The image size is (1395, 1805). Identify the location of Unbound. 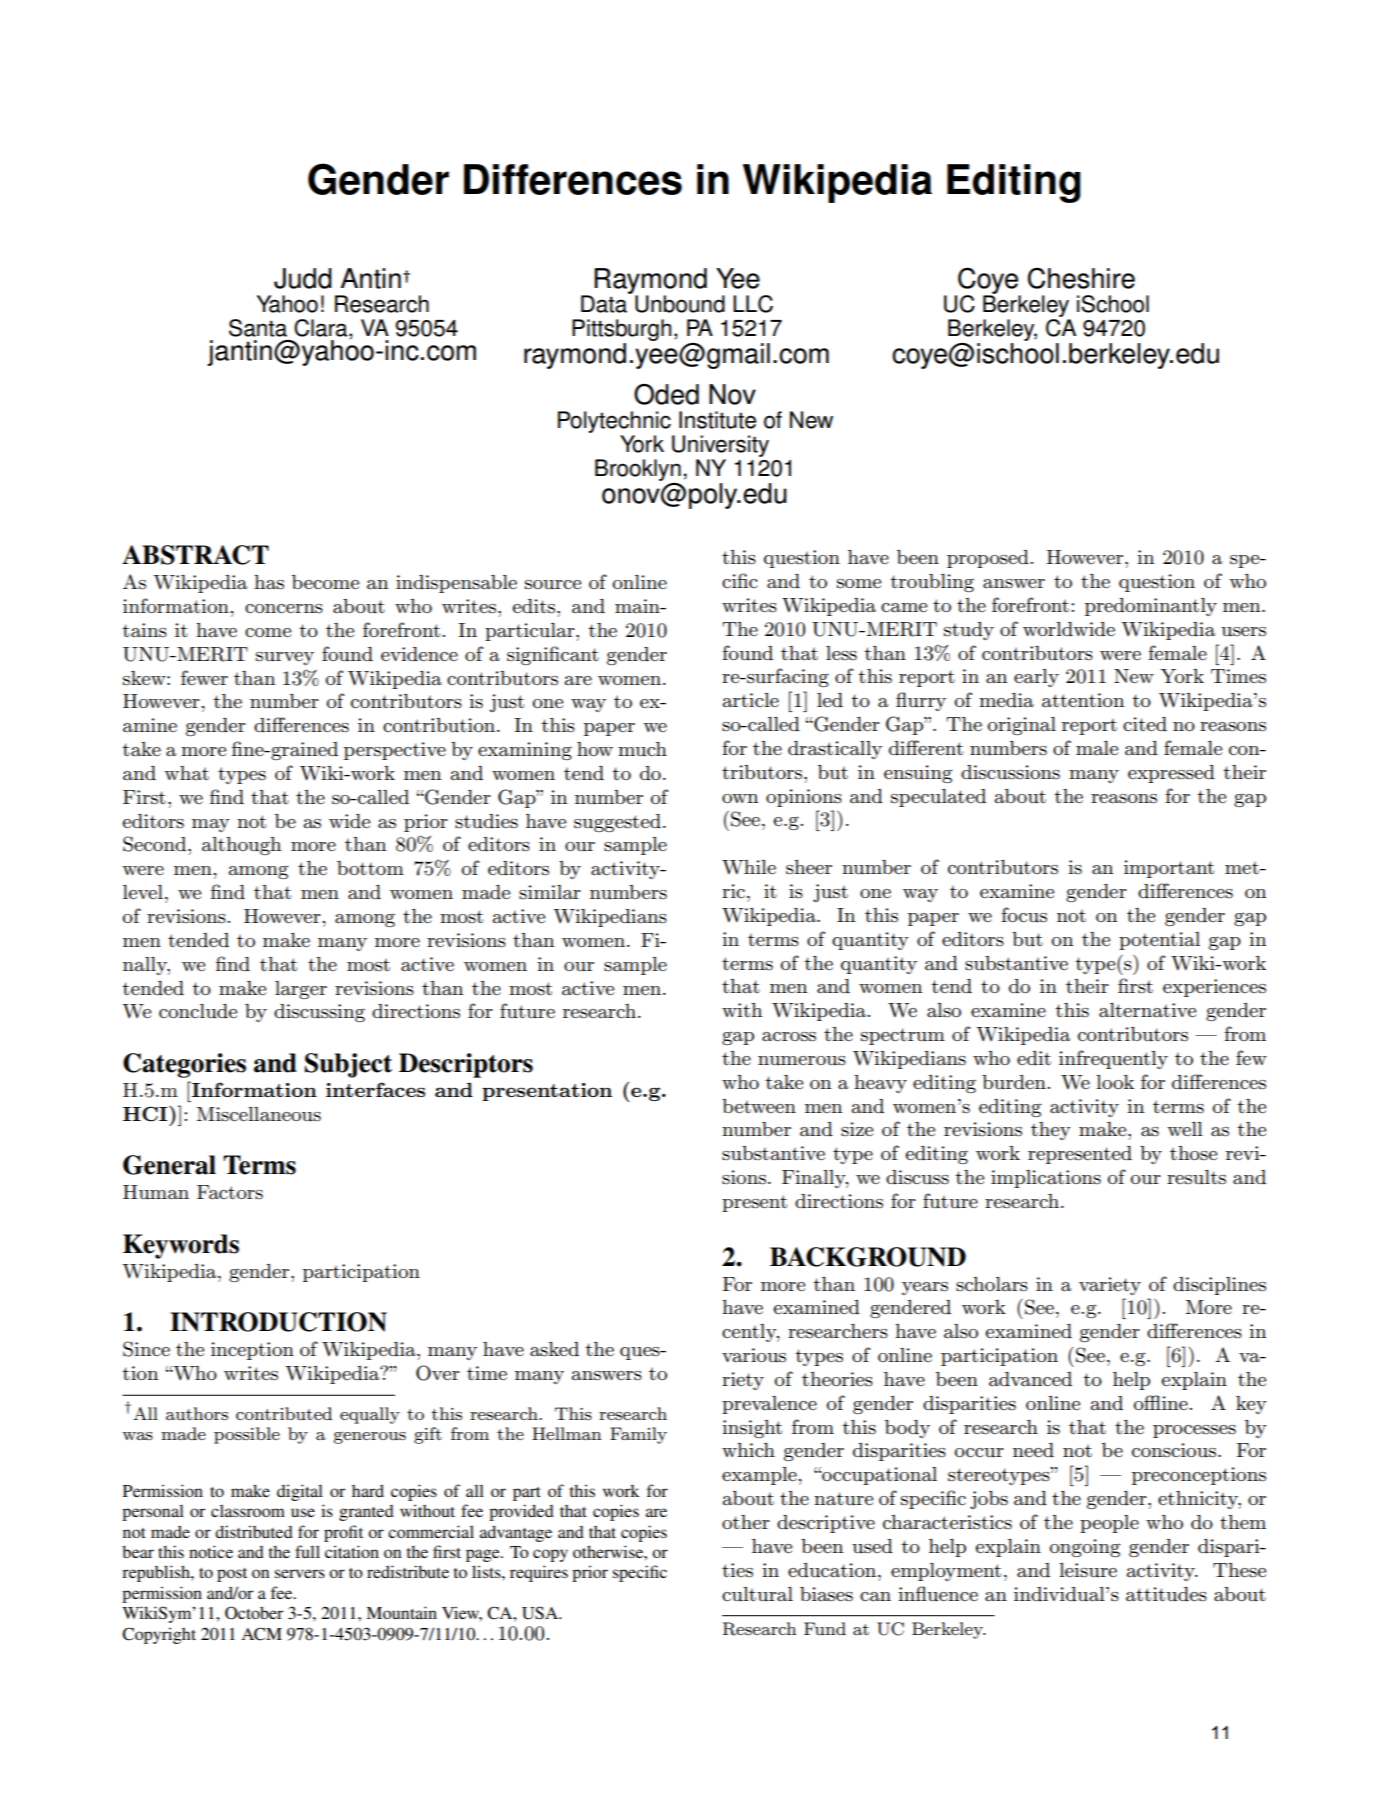
(680, 304).
